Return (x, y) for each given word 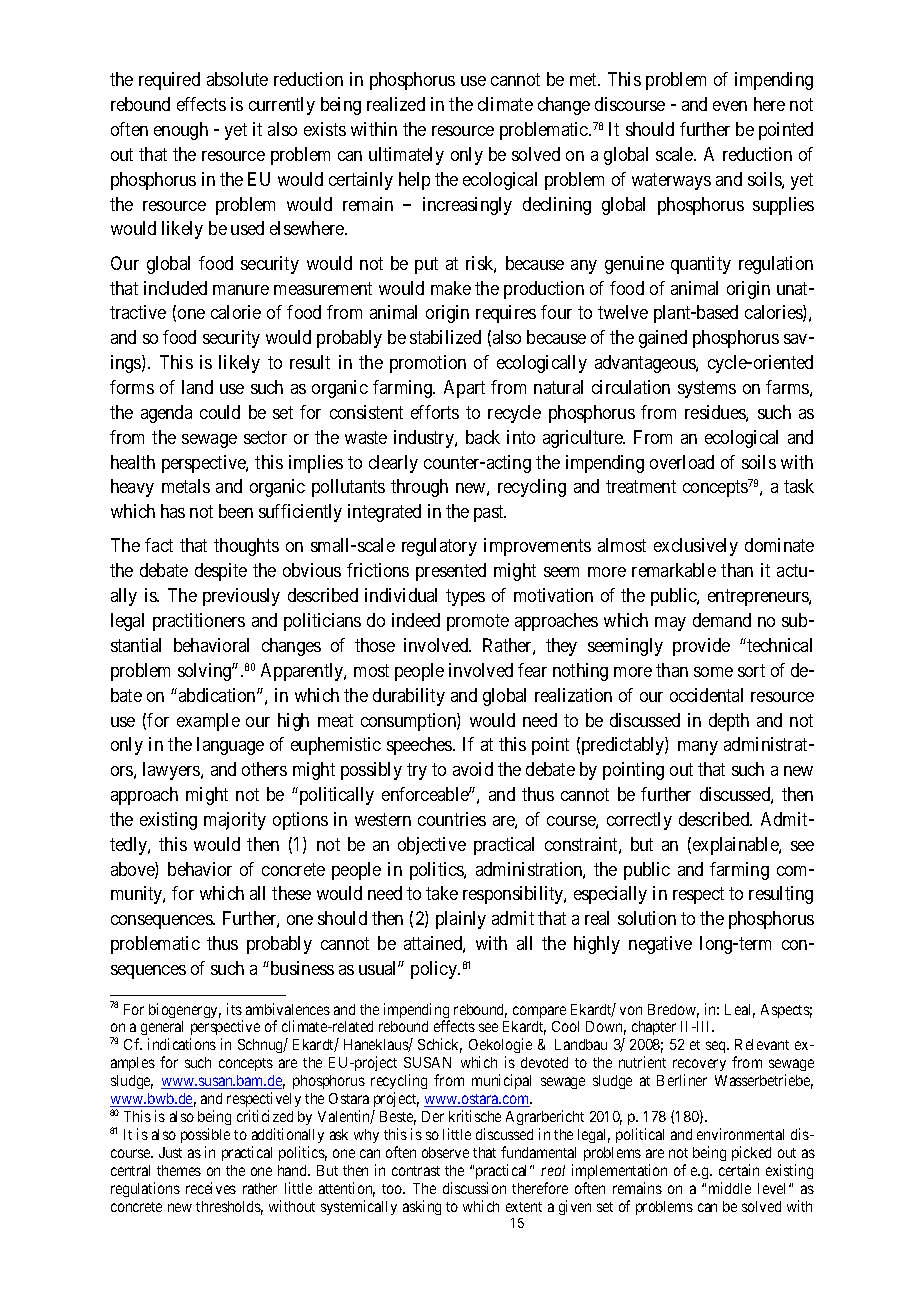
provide (701, 647)
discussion (474, 1188)
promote (478, 622)
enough (181, 131)
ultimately (406, 156)
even (730, 106)
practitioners (199, 622)
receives (211, 1188)
